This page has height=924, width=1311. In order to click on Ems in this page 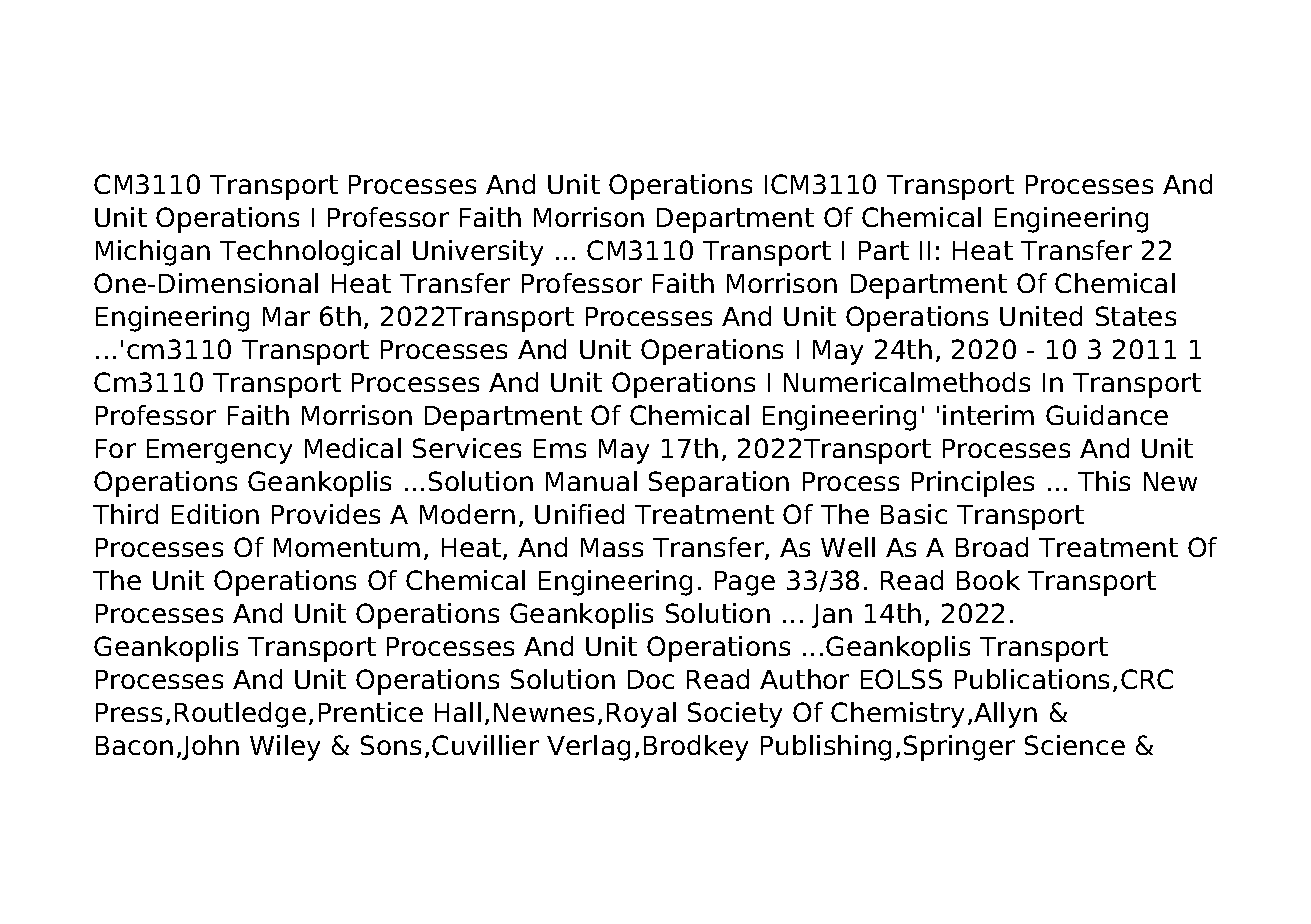, I will do `click(560, 448)`.
